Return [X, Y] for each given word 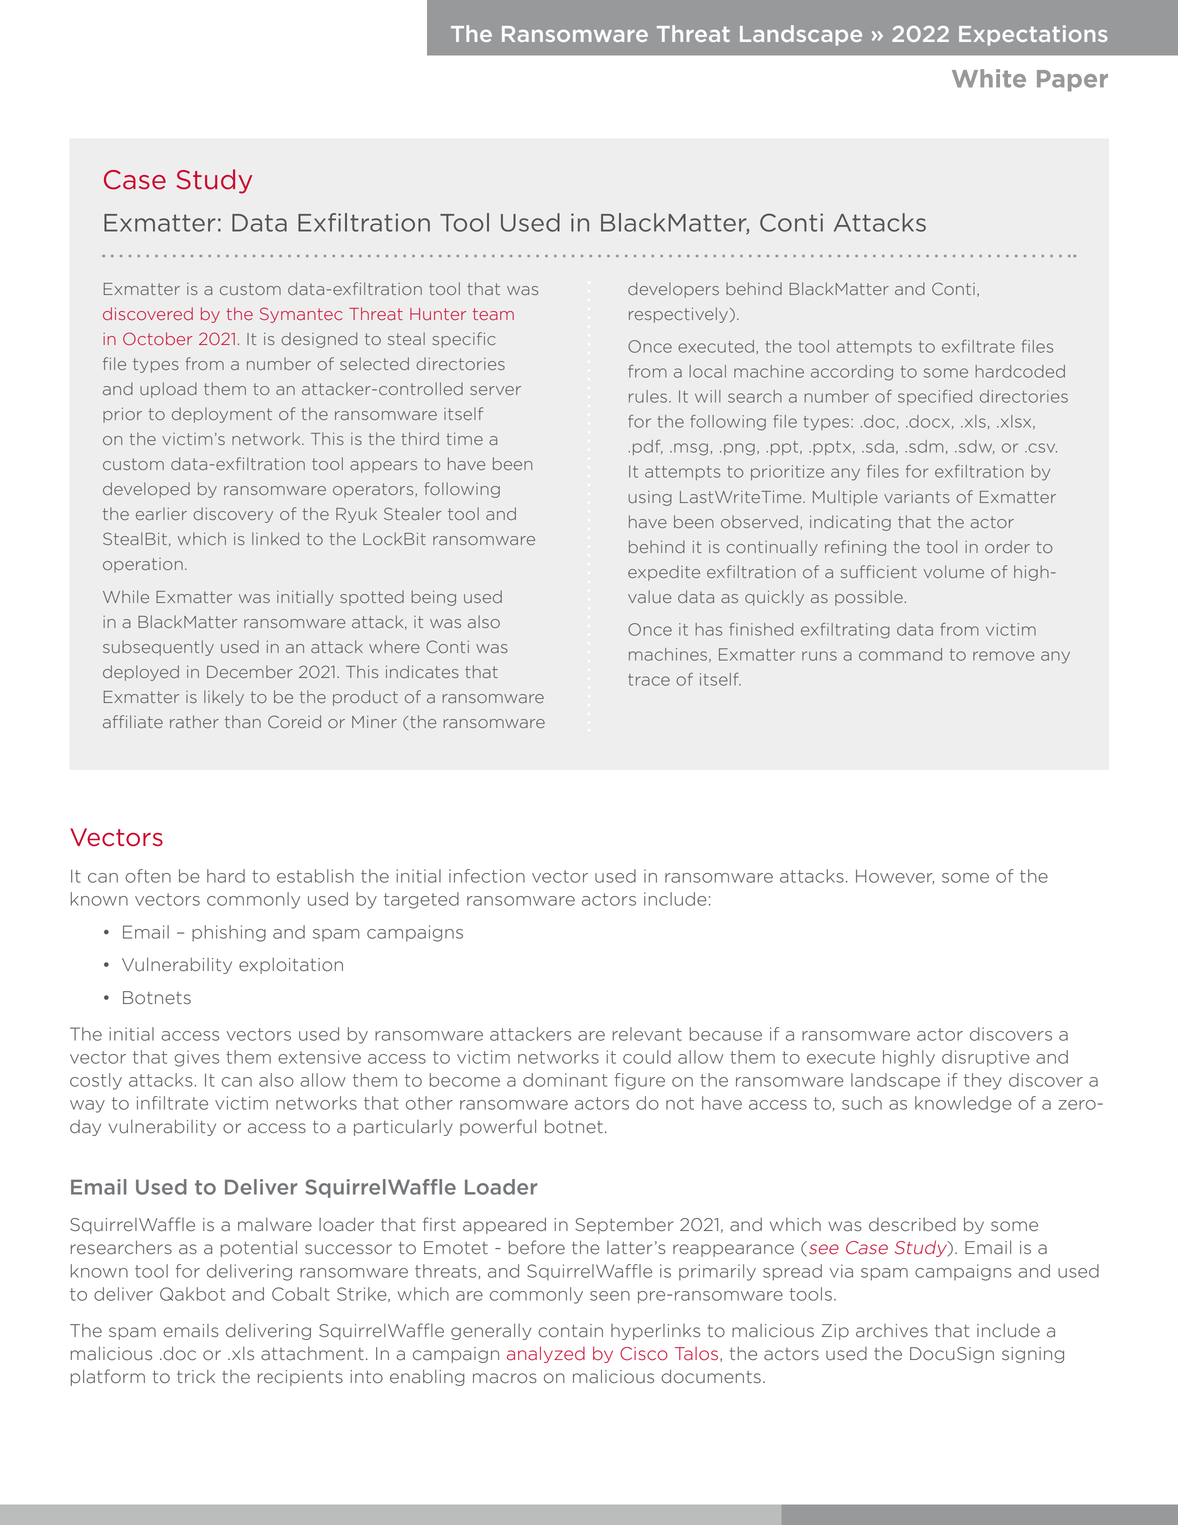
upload [168, 390]
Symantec [301, 315]
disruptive [986, 1058]
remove [1004, 656]
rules [648, 396]
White [989, 78]
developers [673, 290]
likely [224, 698]
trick [196, 1377]
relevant [647, 1034]
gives [196, 1058]
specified [935, 397]
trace [649, 680]
